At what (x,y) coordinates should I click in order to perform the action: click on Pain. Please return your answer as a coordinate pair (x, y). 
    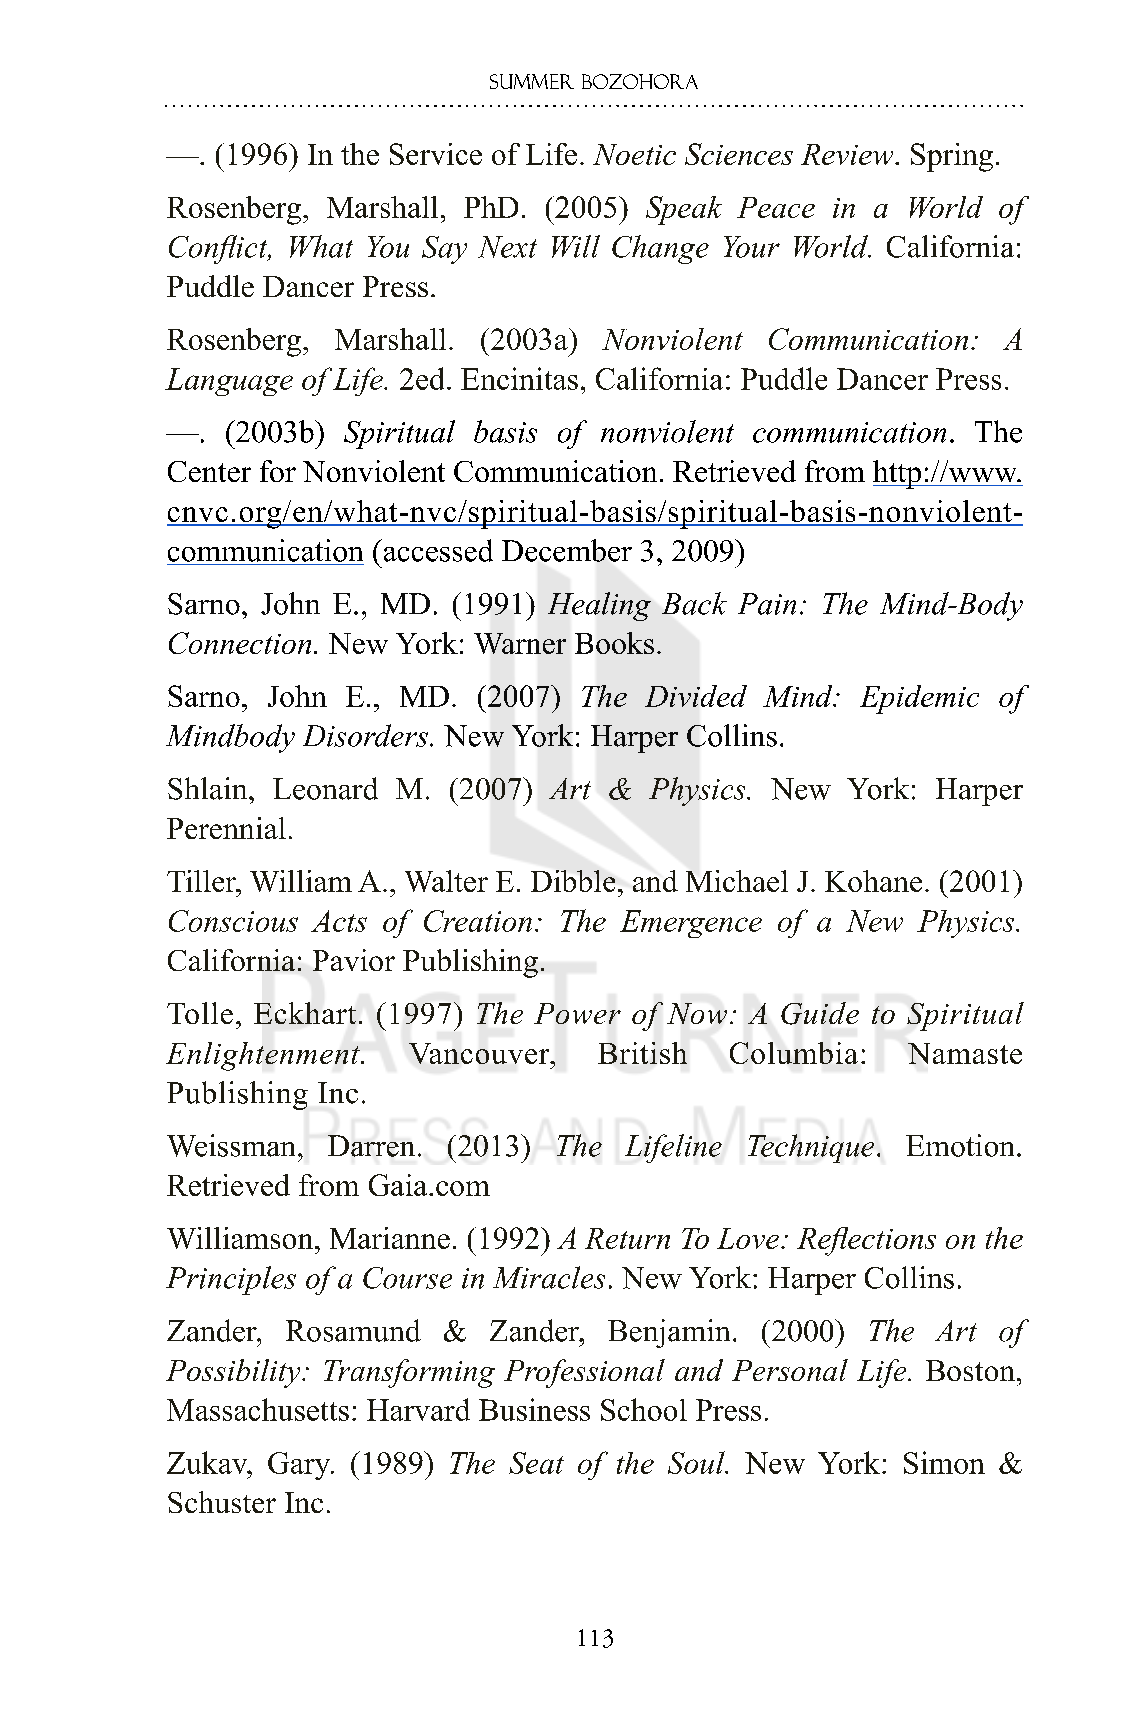
    Looking at the image, I should click on (767, 604).
